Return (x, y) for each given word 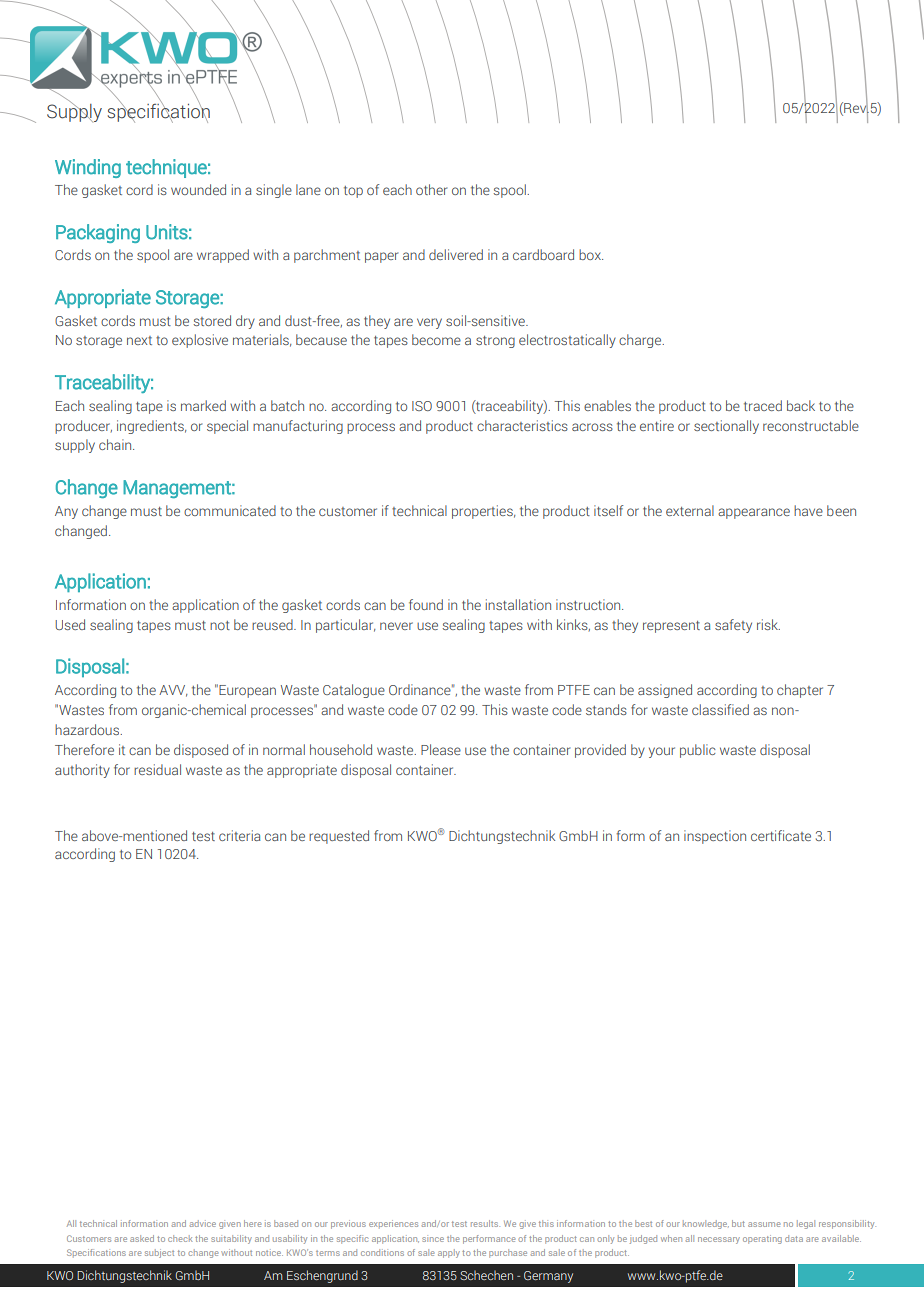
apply (449, 1253)
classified (720, 709)
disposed (201, 751)
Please (441, 749)
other (431, 189)
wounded (198, 189)
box (591, 254)
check (180, 1238)
